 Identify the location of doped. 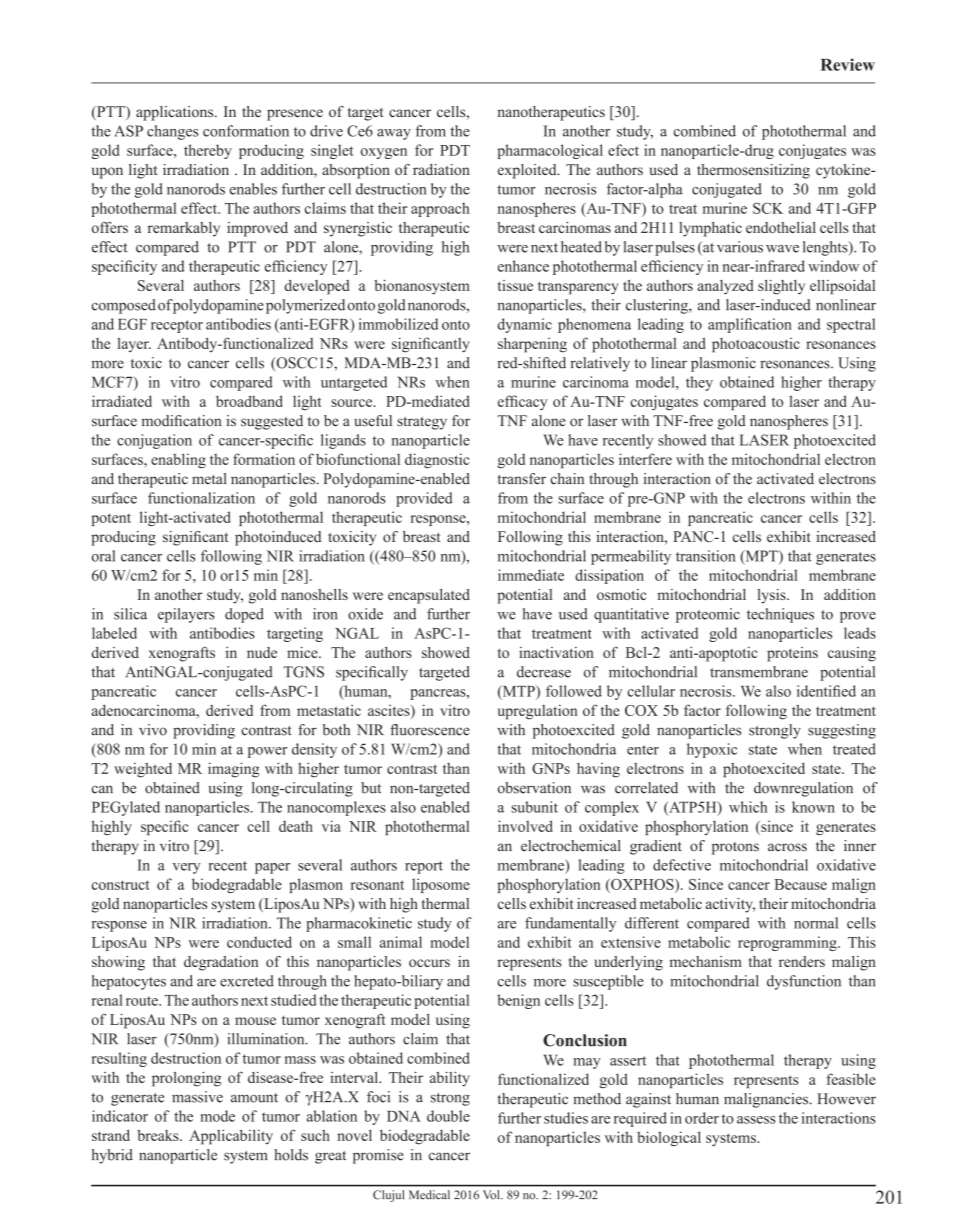
(244, 615).
